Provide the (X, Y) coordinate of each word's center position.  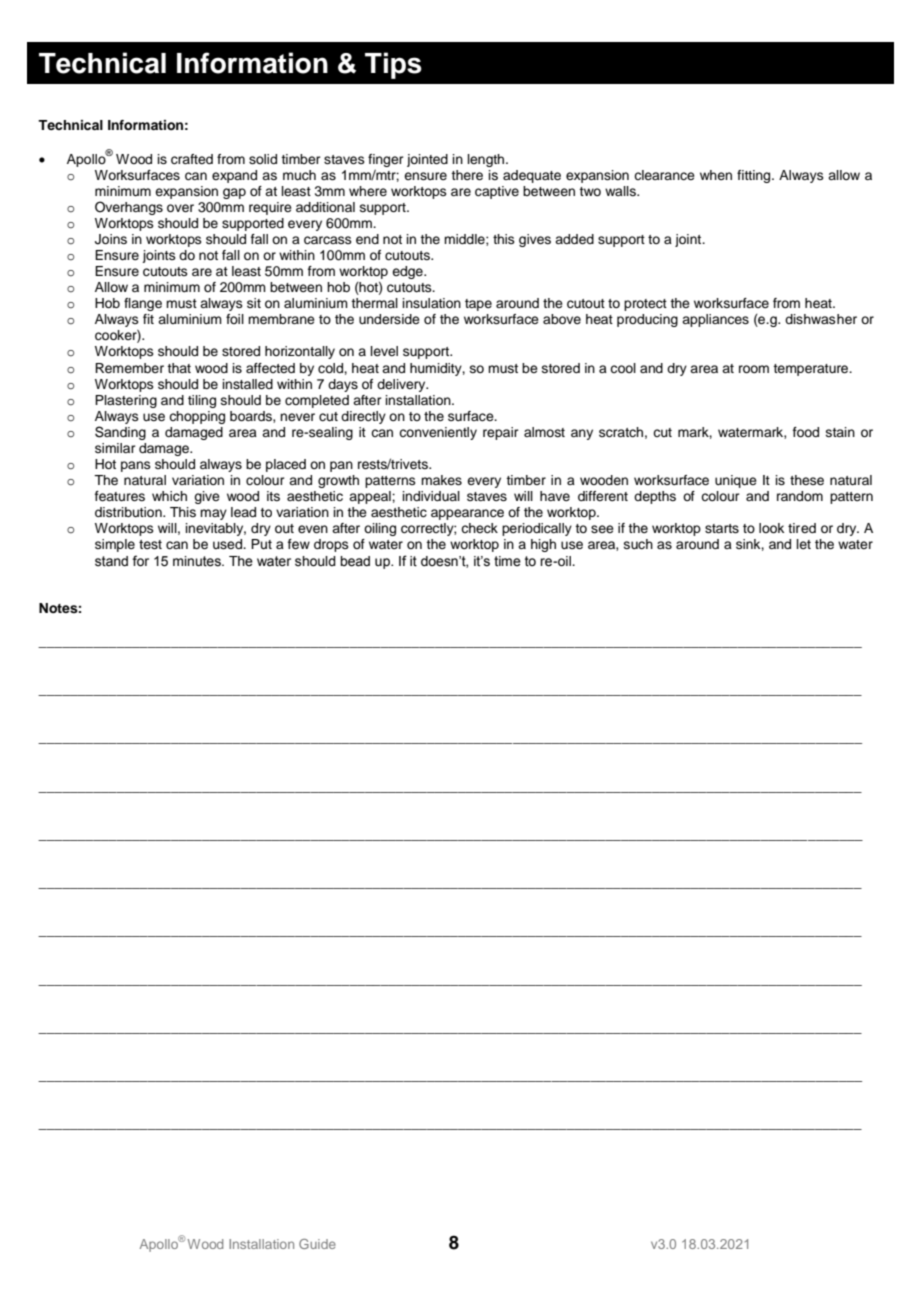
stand (111, 561)
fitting (755, 176)
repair (501, 433)
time (507, 561)
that (179, 368)
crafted (192, 159)
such (638, 544)
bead (355, 561)
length (487, 160)
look (771, 528)
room (754, 369)
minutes (198, 561)
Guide (317, 1244)
